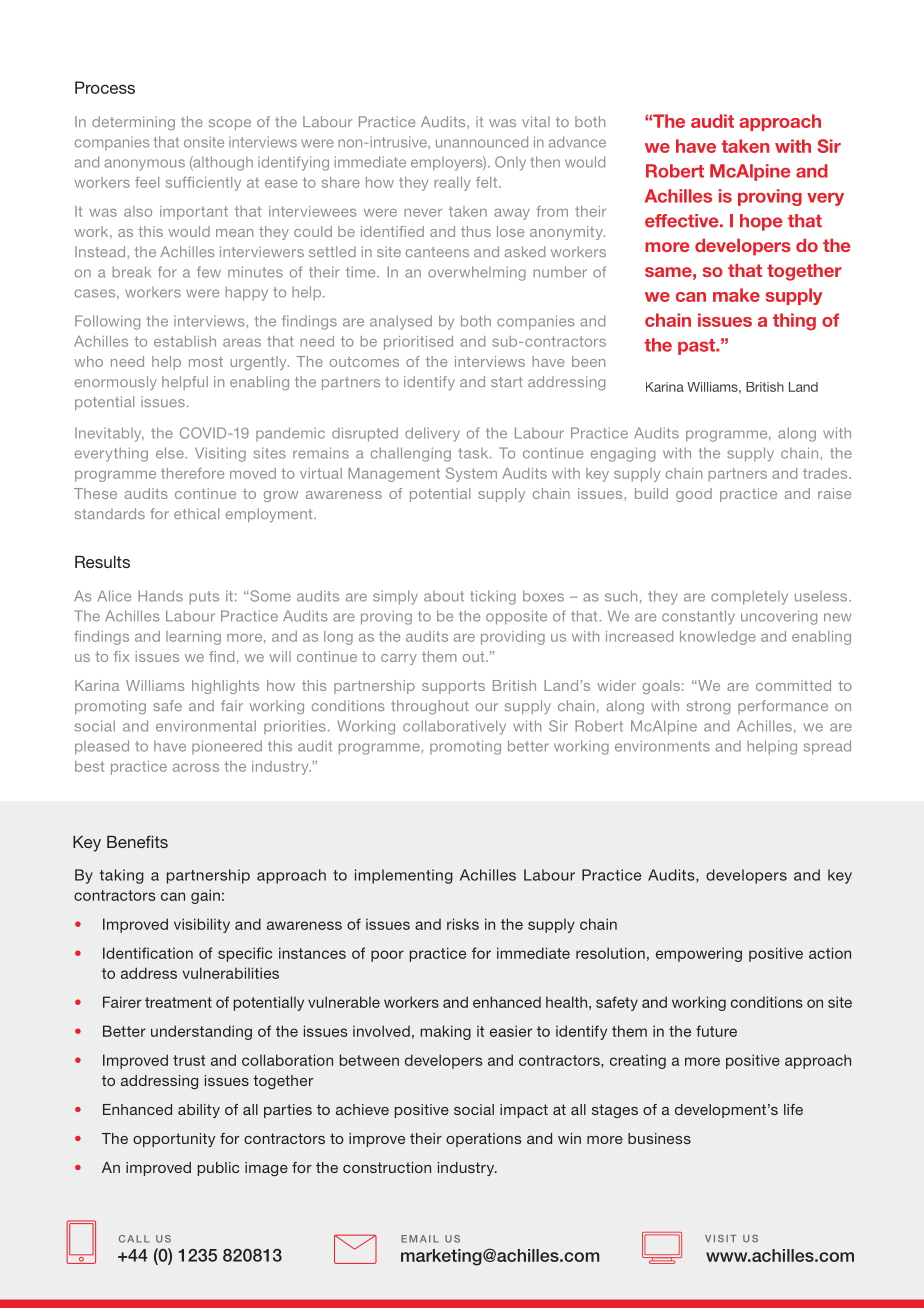 The width and height of the screenshot is (924, 1308). What do you see at coordinates (761, 222) in the screenshot?
I see `hope` at bounding box center [761, 222].
